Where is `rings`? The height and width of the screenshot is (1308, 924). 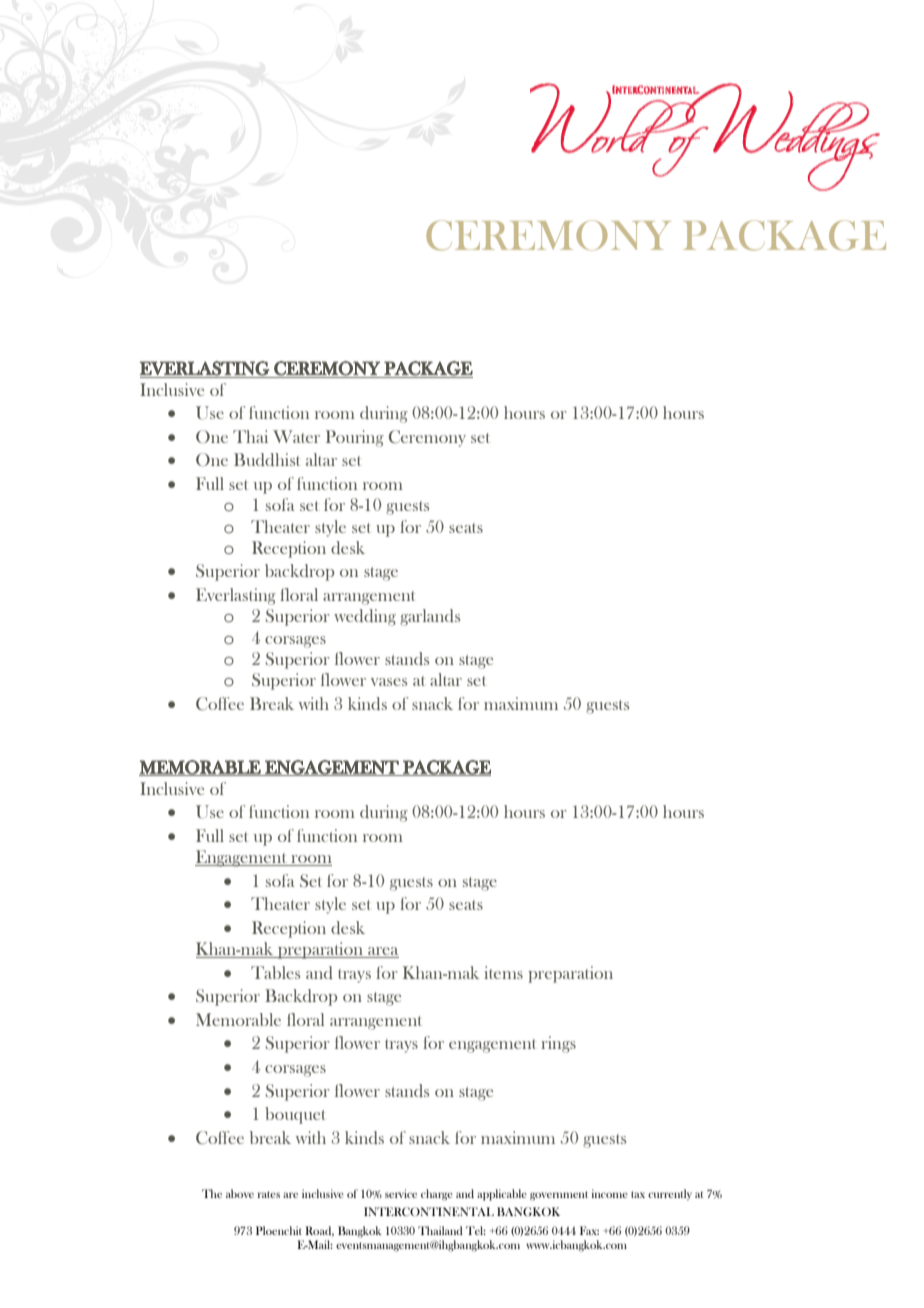
rings is located at coordinates (558, 1044).
